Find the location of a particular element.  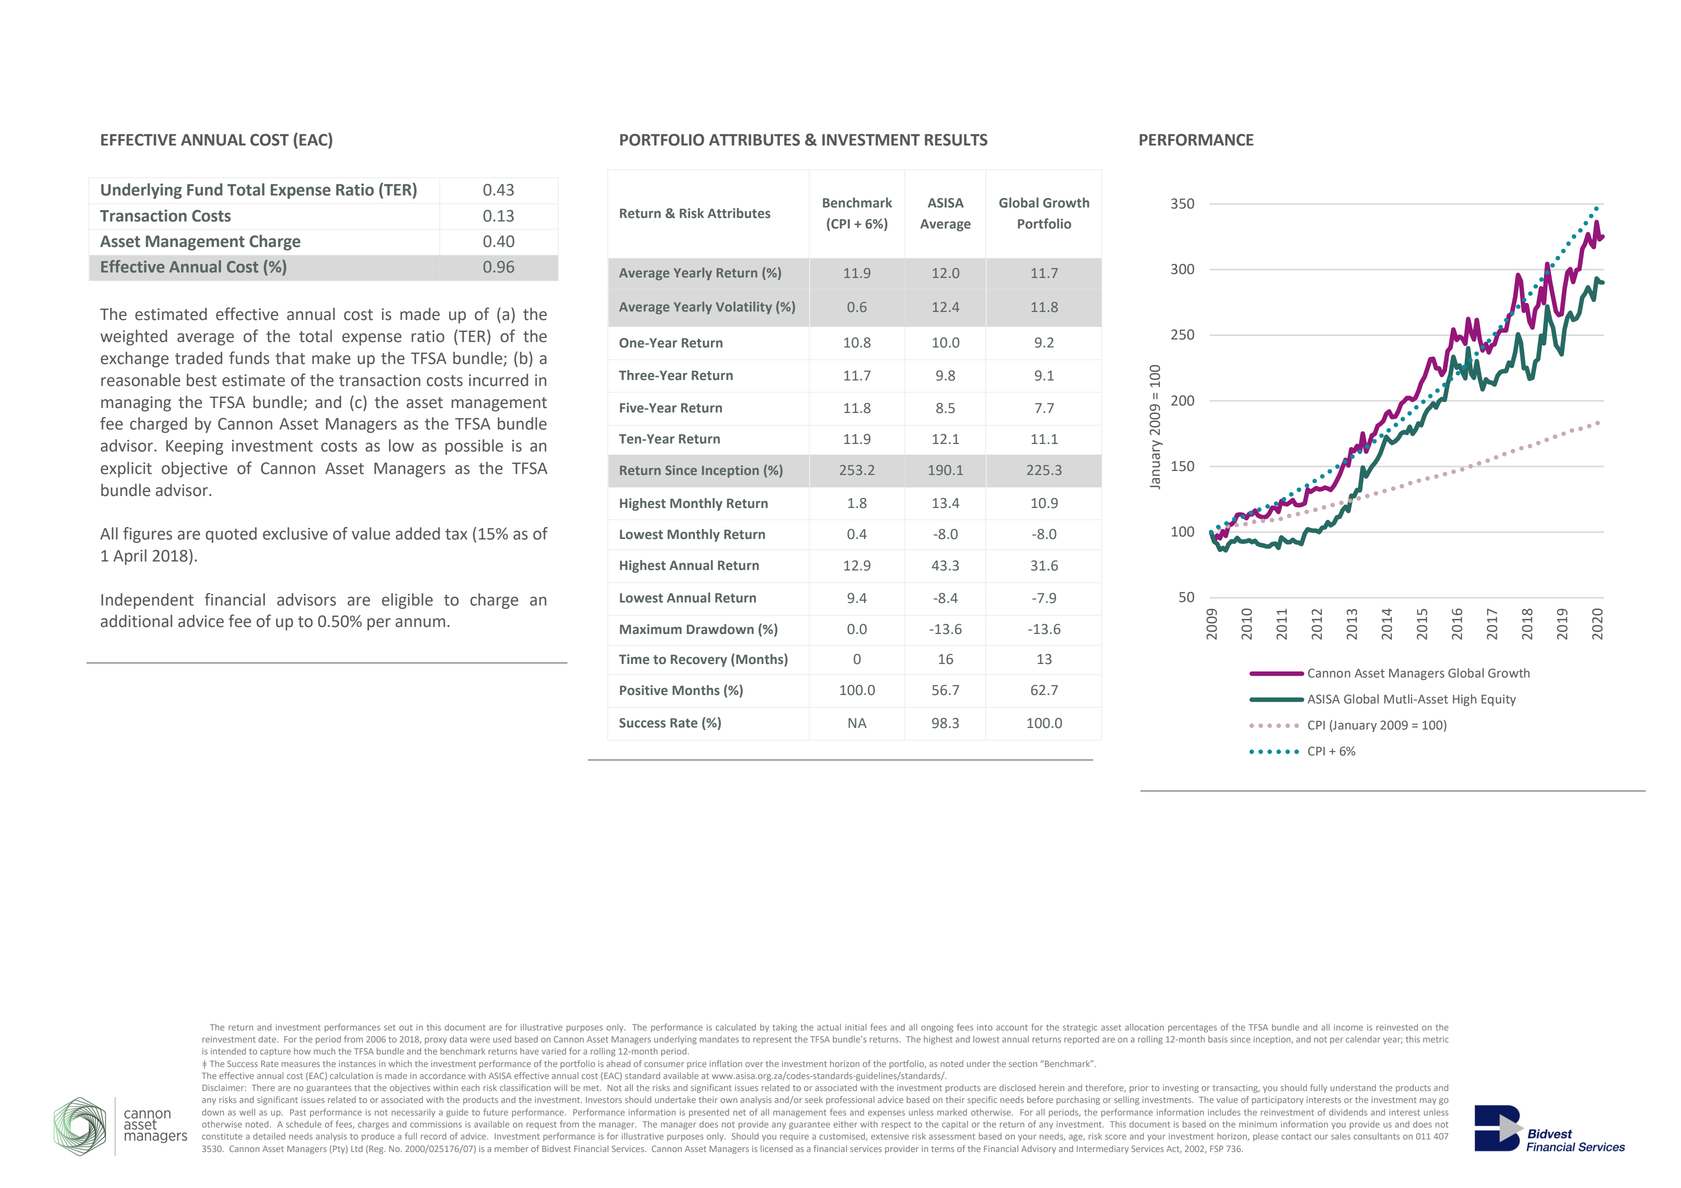

incurred is located at coordinates (498, 380).
